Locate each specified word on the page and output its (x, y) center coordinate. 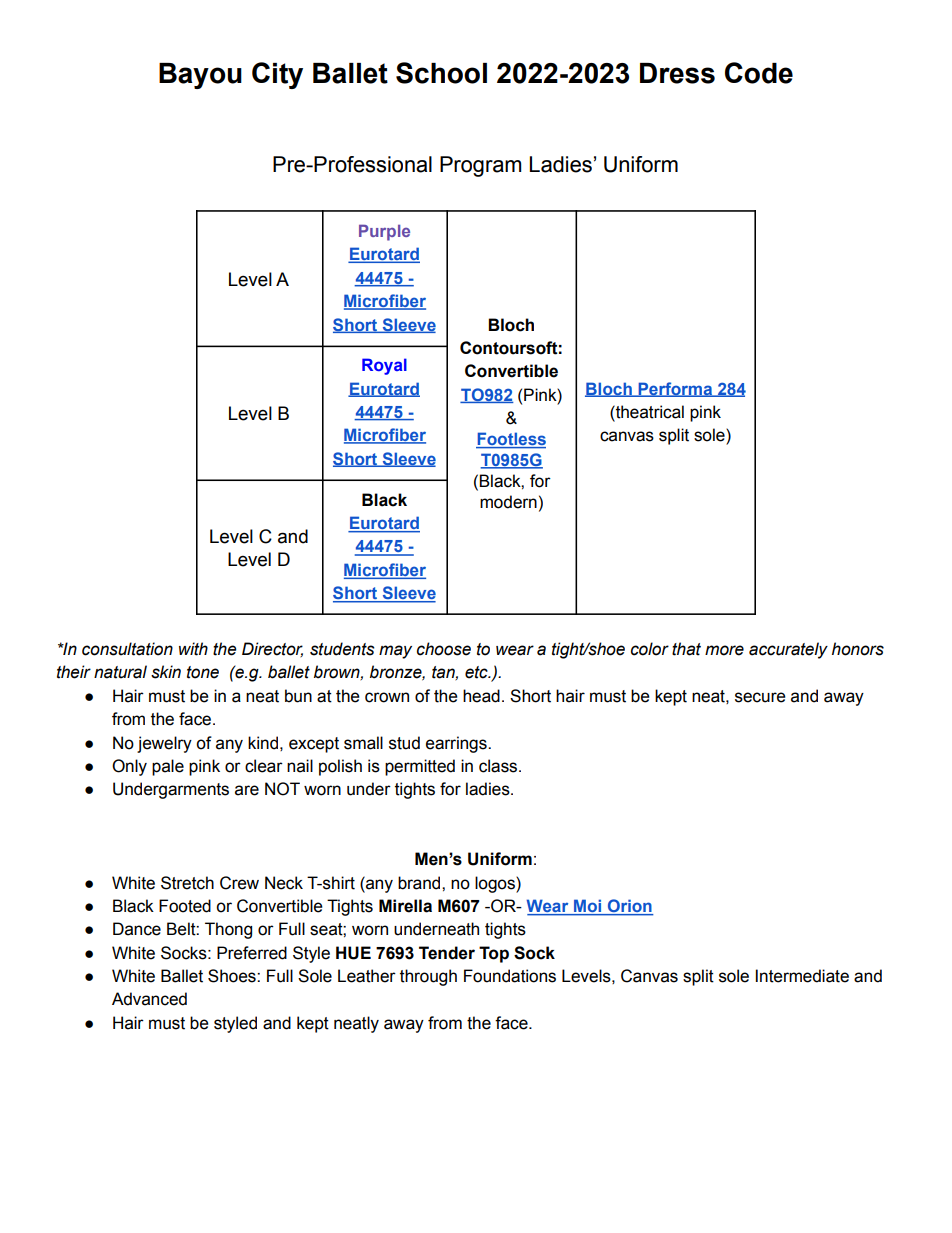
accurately (788, 650)
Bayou (200, 76)
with (193, 649)
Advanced (149, 999)
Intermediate (802, 976)
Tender (447, 953)
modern (508, 502)
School (441, 73)
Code (759, 73)
